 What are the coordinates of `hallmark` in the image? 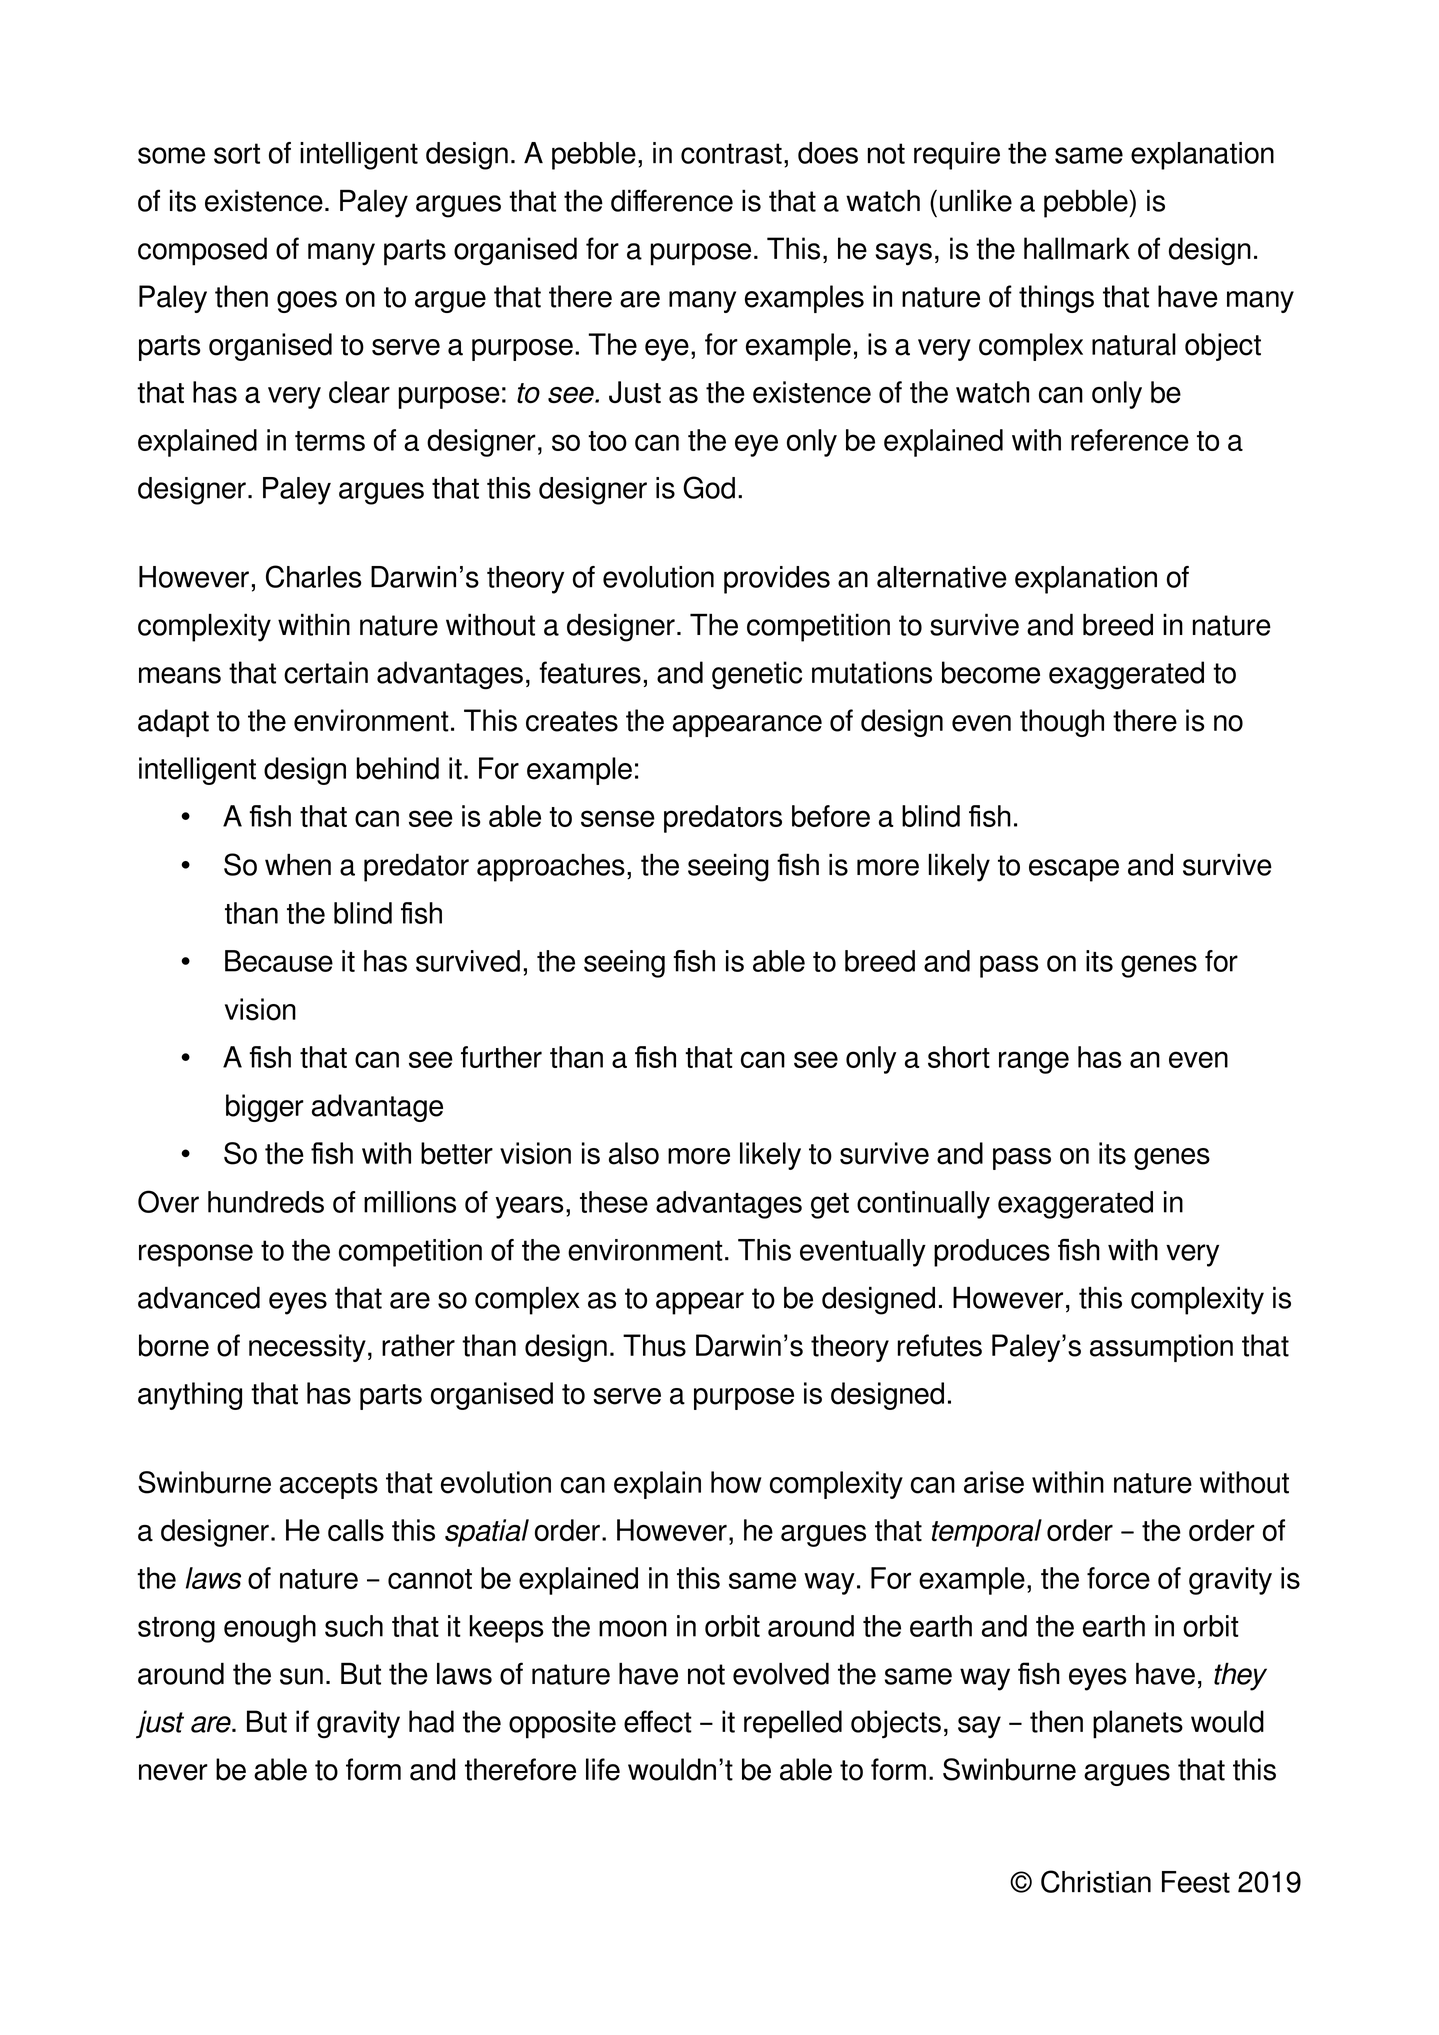 It's located at (1077, 248).
